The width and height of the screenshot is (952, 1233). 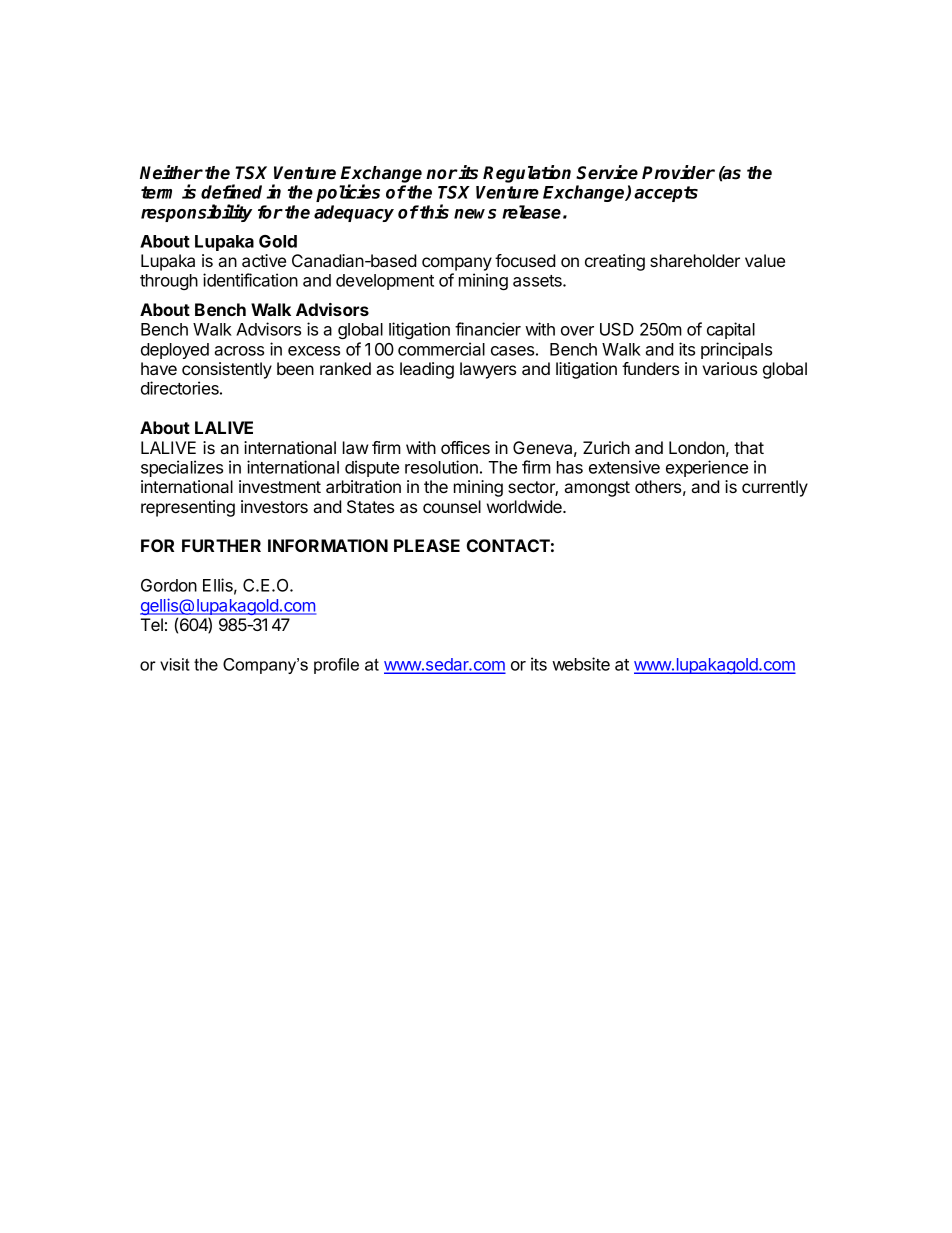 What do you see at coordinates (231, 191) in the screenshot?
I see `defined` at bounding box center [231, 191].
